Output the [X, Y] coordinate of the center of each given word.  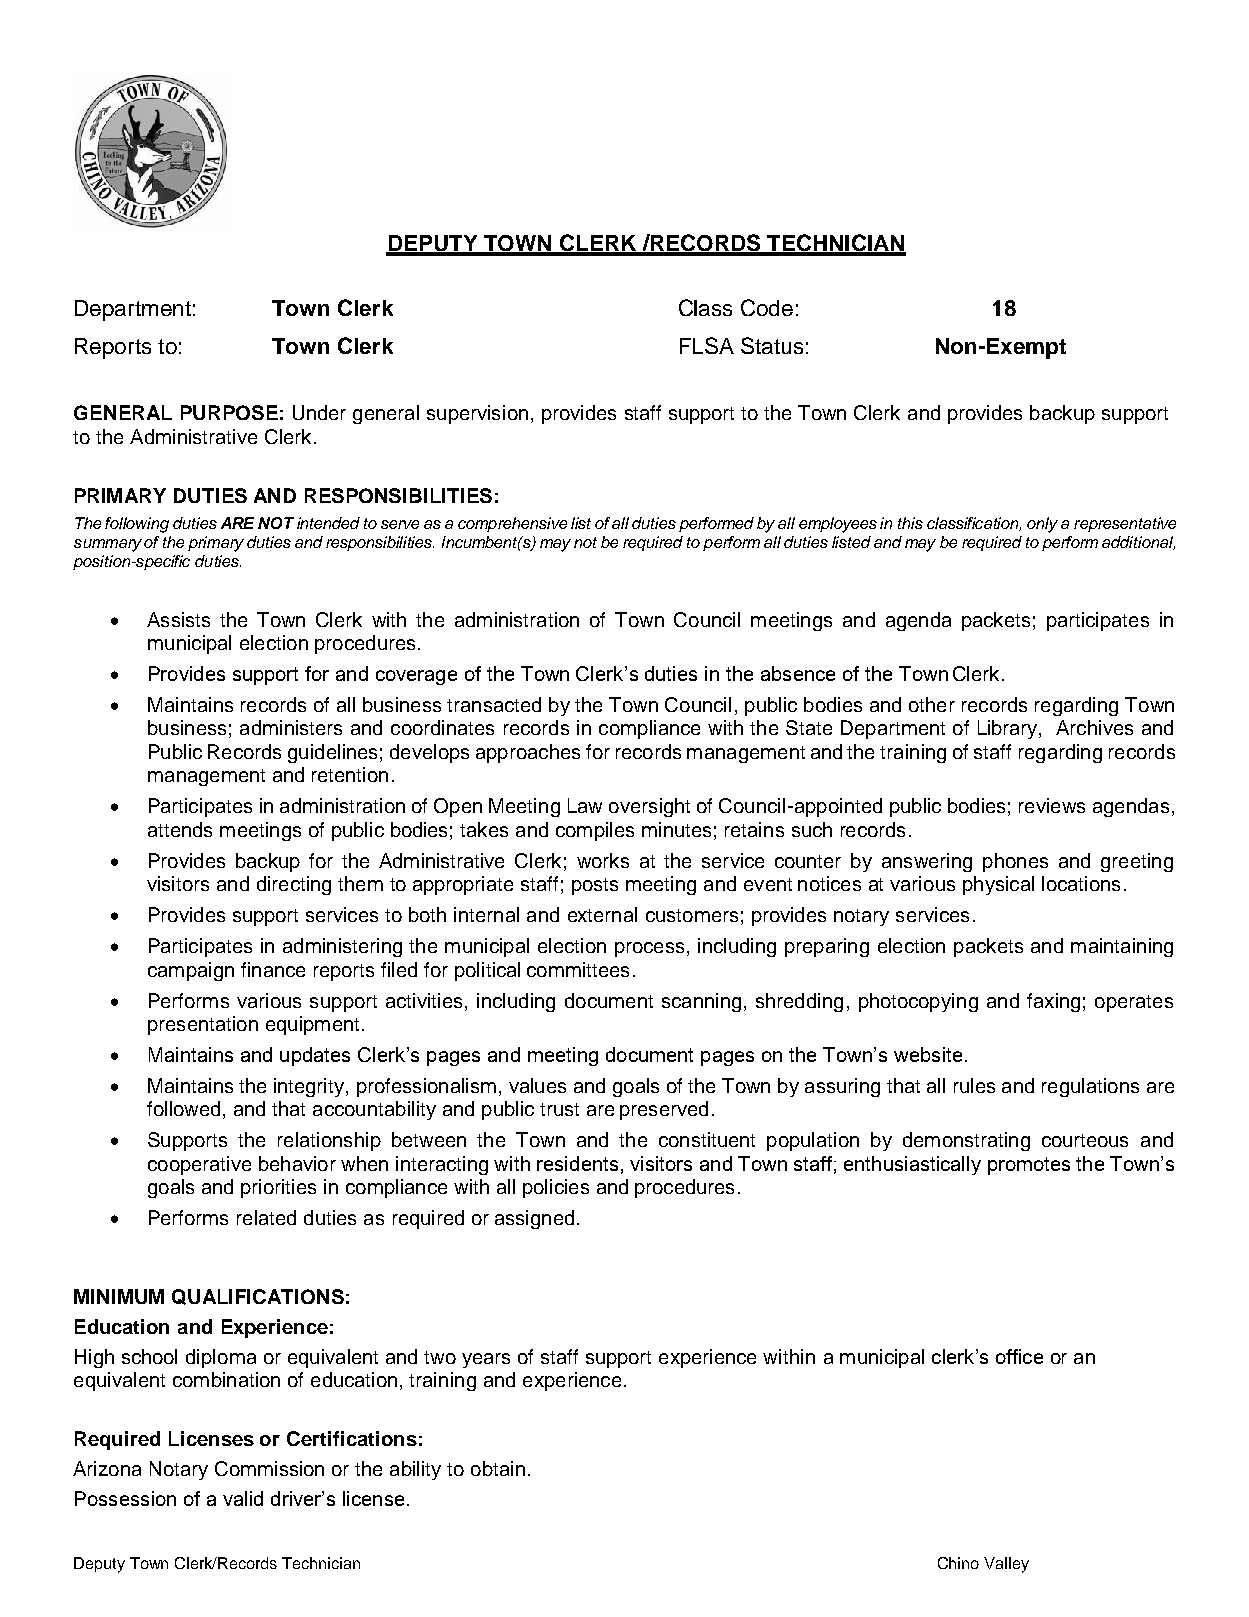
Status [772, 345]
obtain [498, 1468]
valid [243, 1498]
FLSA [707, 345]
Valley [1006, 1565]
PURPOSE [229, 412]
